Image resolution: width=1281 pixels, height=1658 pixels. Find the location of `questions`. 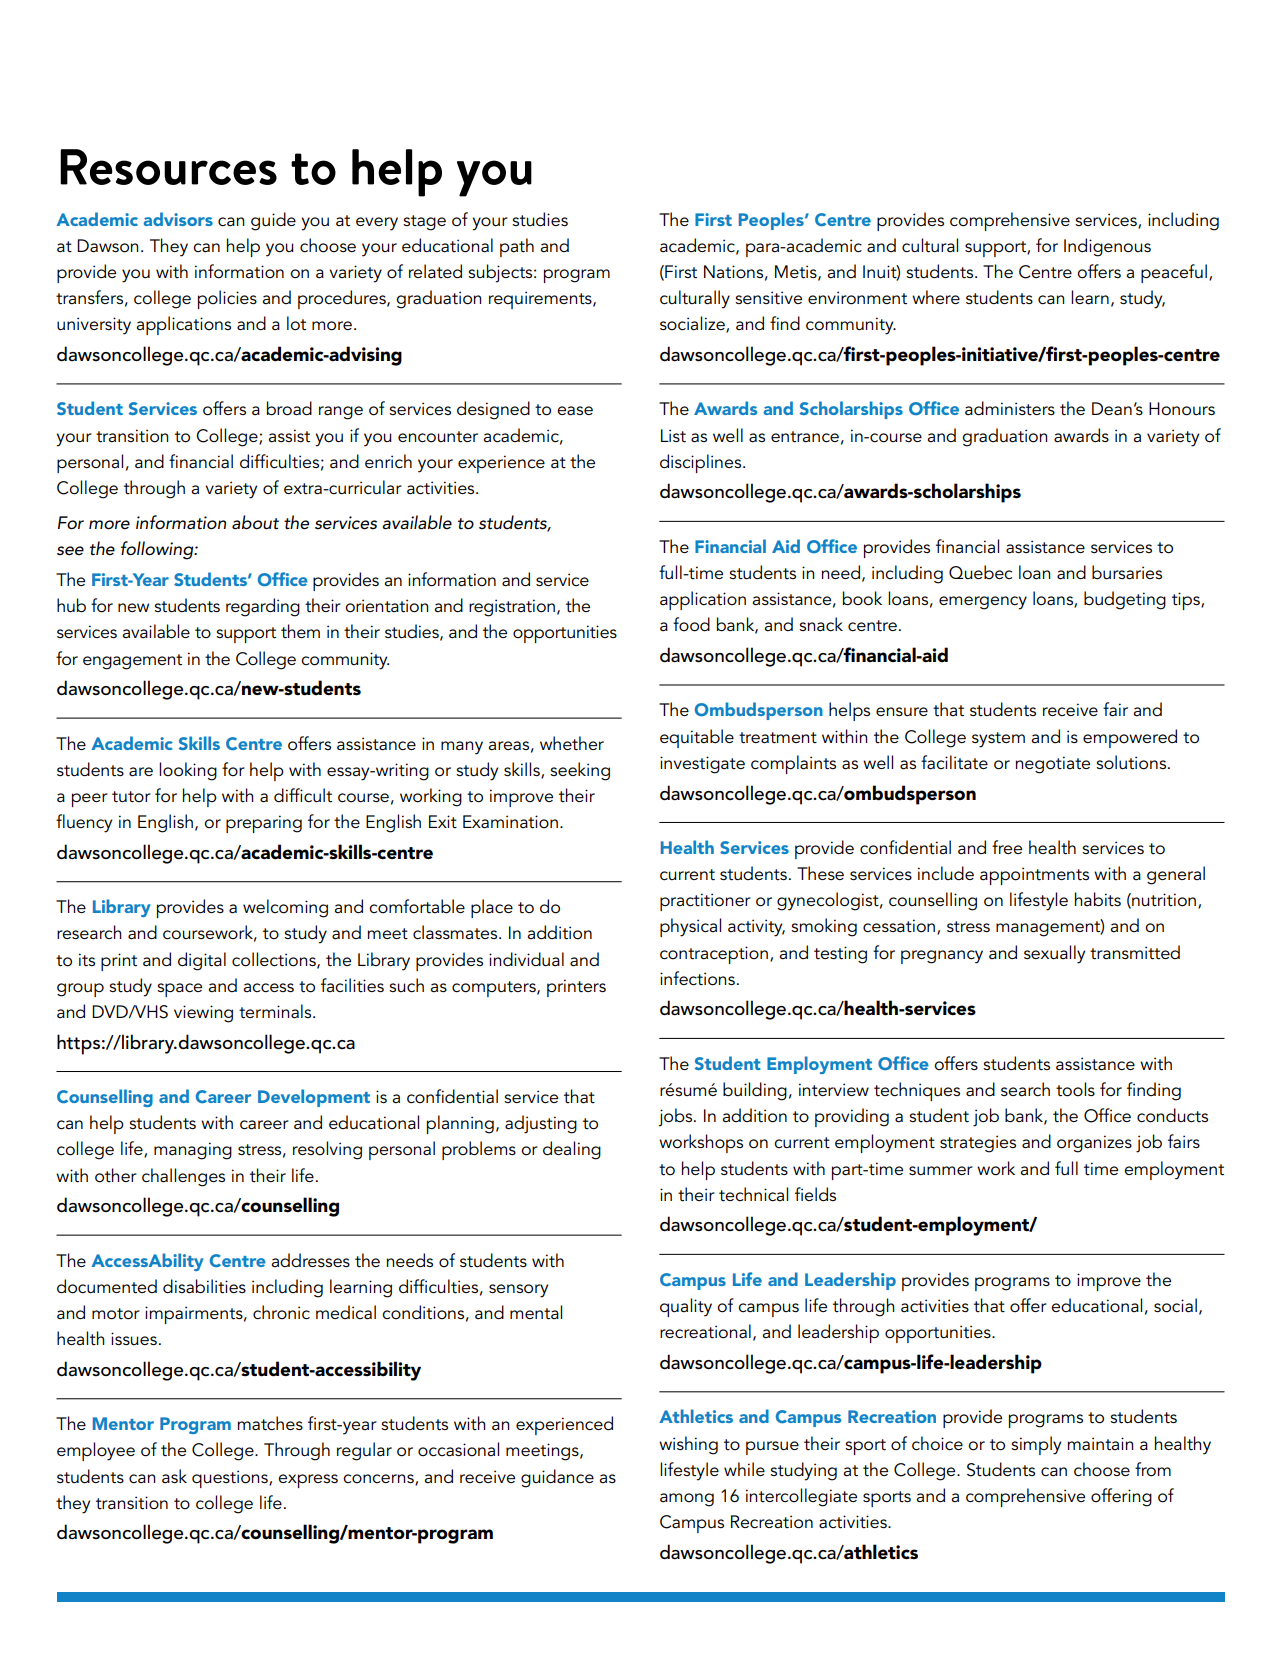

questions is located at coordinates (231, 1479).
